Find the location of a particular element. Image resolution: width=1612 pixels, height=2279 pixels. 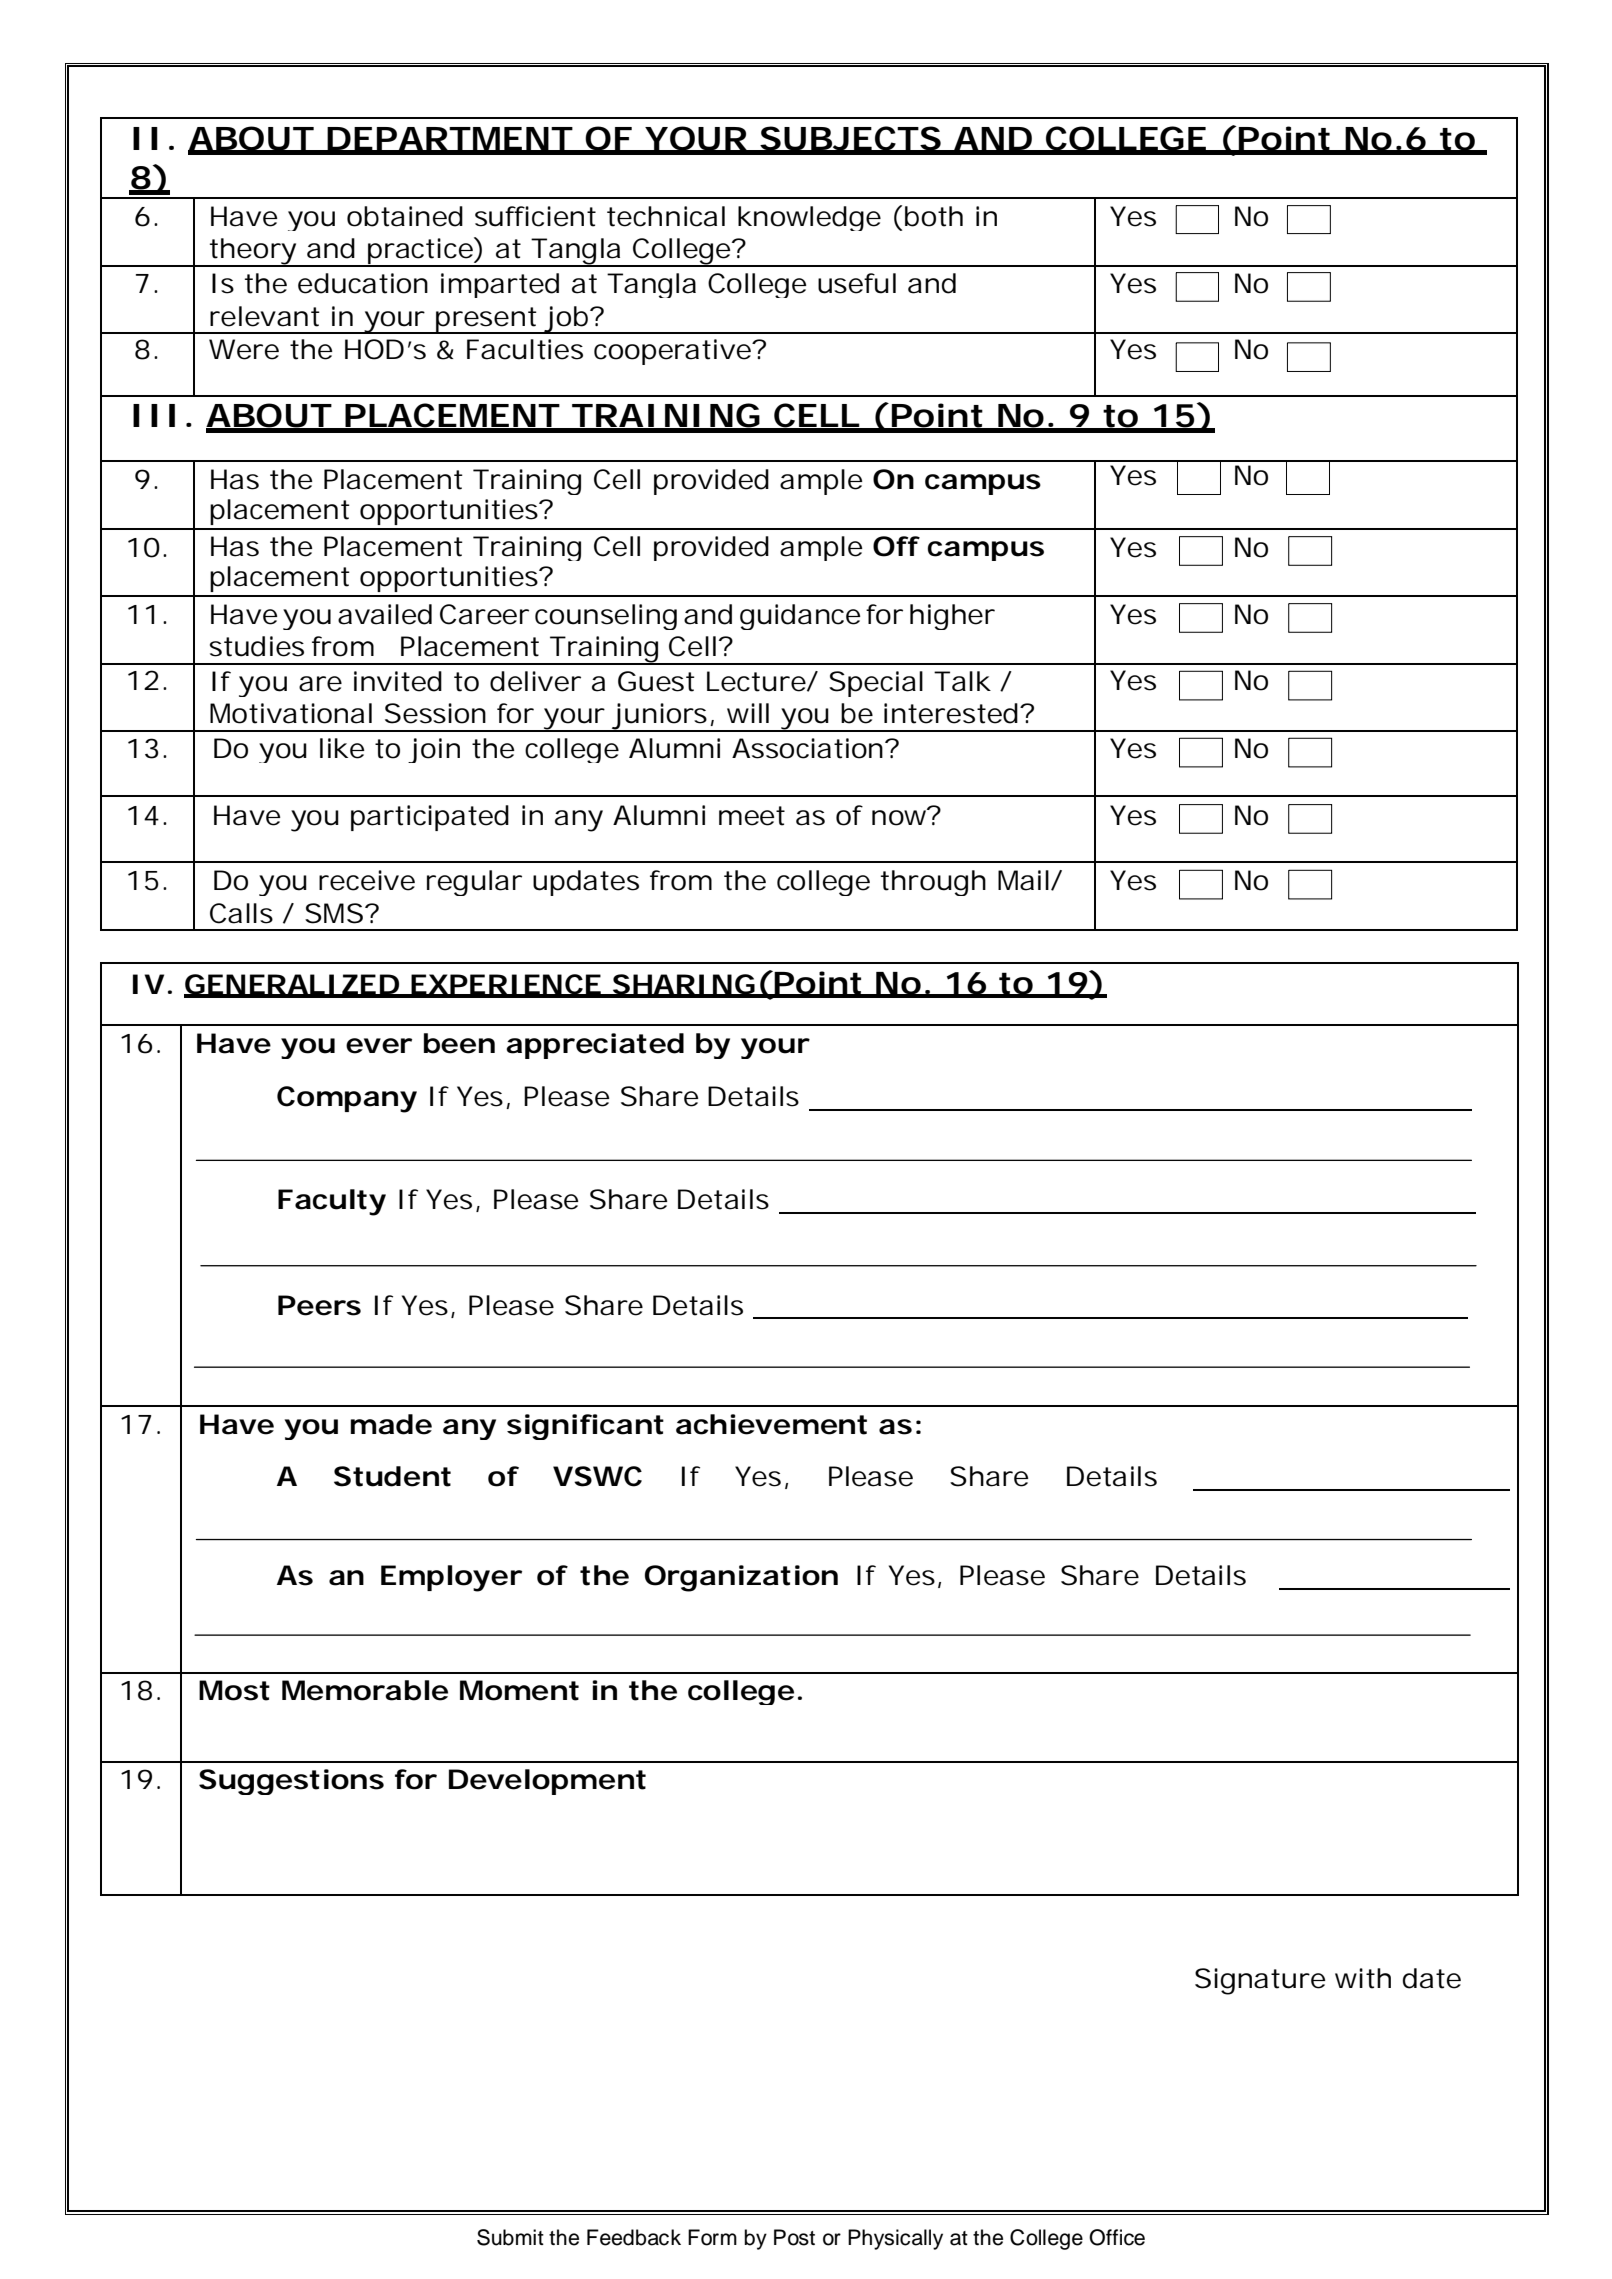

useful is located at coordinates (857, 283).
